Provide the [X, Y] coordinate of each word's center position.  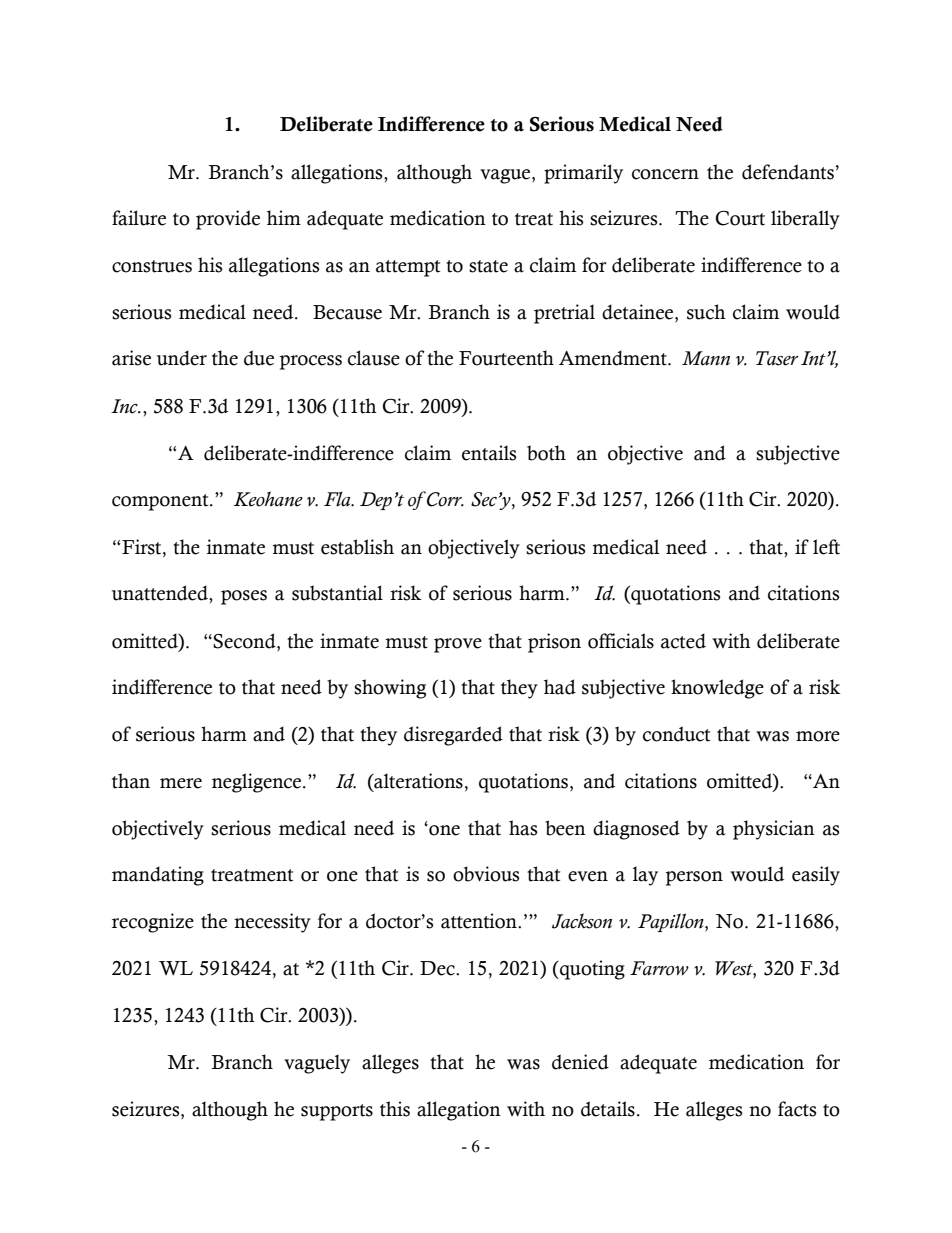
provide [228, 220]
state [488, 266]
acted [683, 641]
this [395, 1109]
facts [797, 1109]
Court [740, 218]
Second [245, 641]
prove [458, 645]
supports [337, 1112]
